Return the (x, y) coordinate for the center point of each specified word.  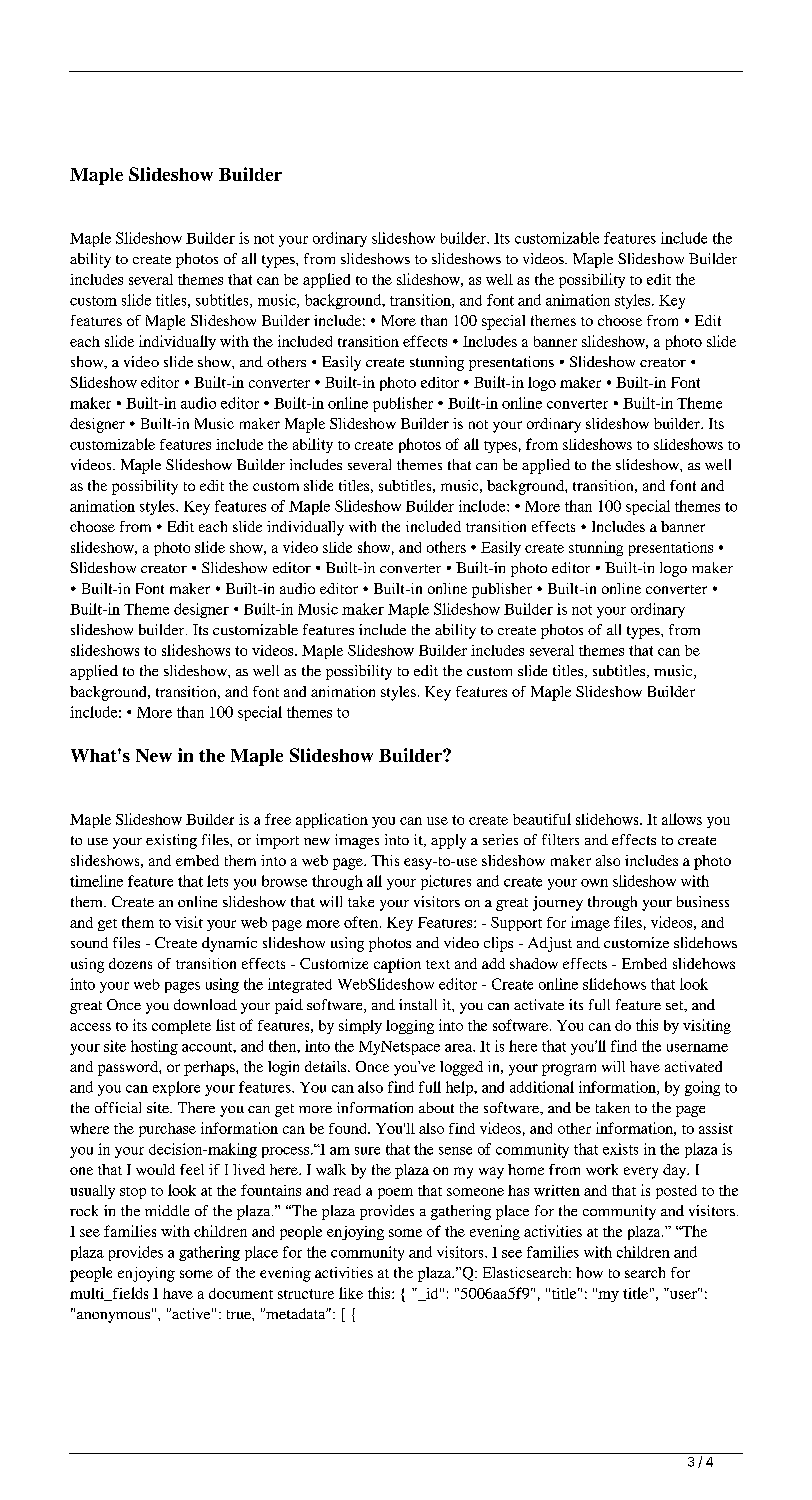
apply (448, 841)
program (569, 1070)
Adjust (550, 944)
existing (171, 841)
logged (461, 1068)
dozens (130, 963)
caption (397, 965)
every (641, 1173)
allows (682, 819)
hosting (154, 1047)
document (241, 1293)
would (155, 1169)
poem (395, 1193)
